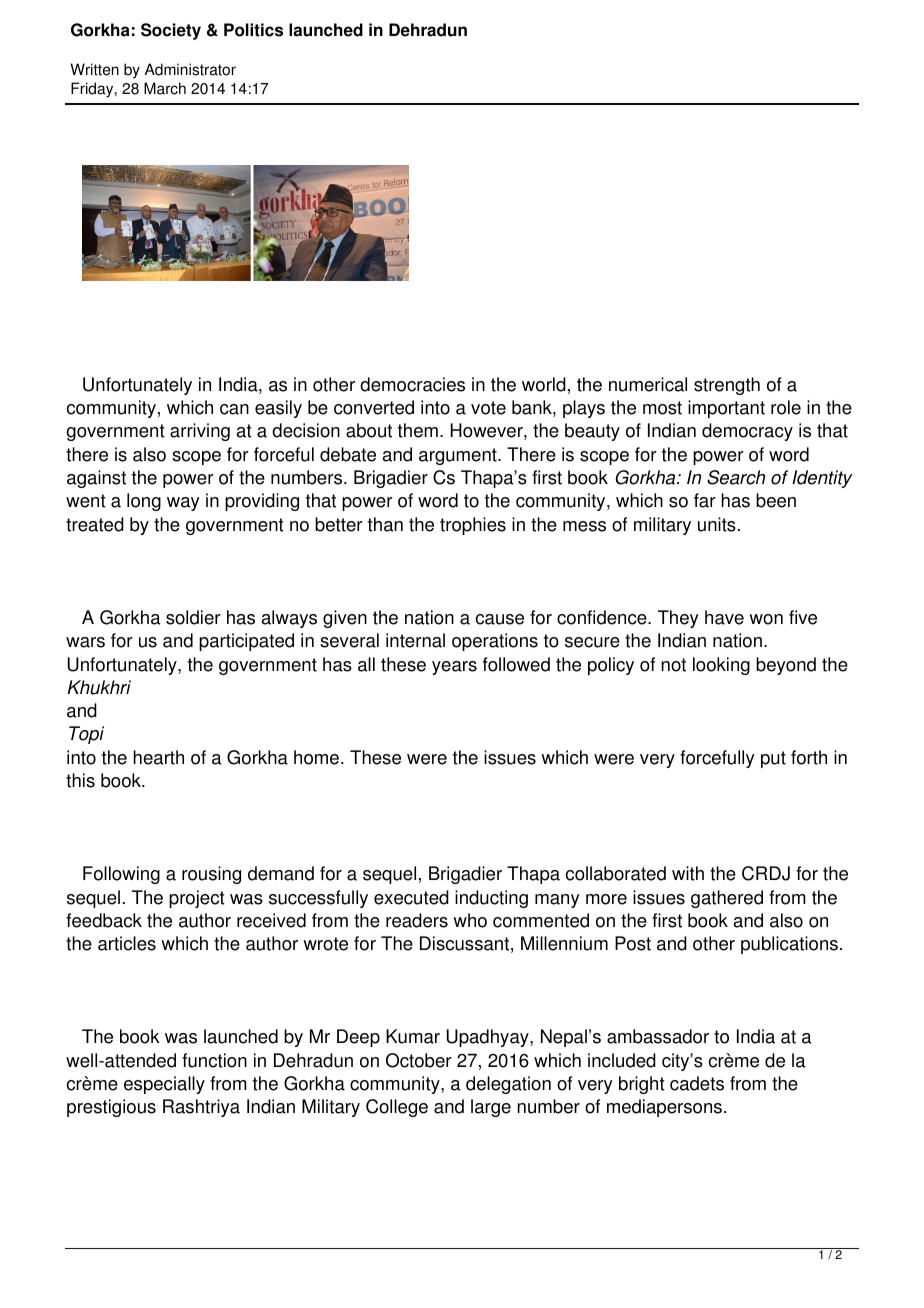  What do you see at coordinates (253, 30) in the screenshot?
I see `Politics` at bounding box center [253, 30].
